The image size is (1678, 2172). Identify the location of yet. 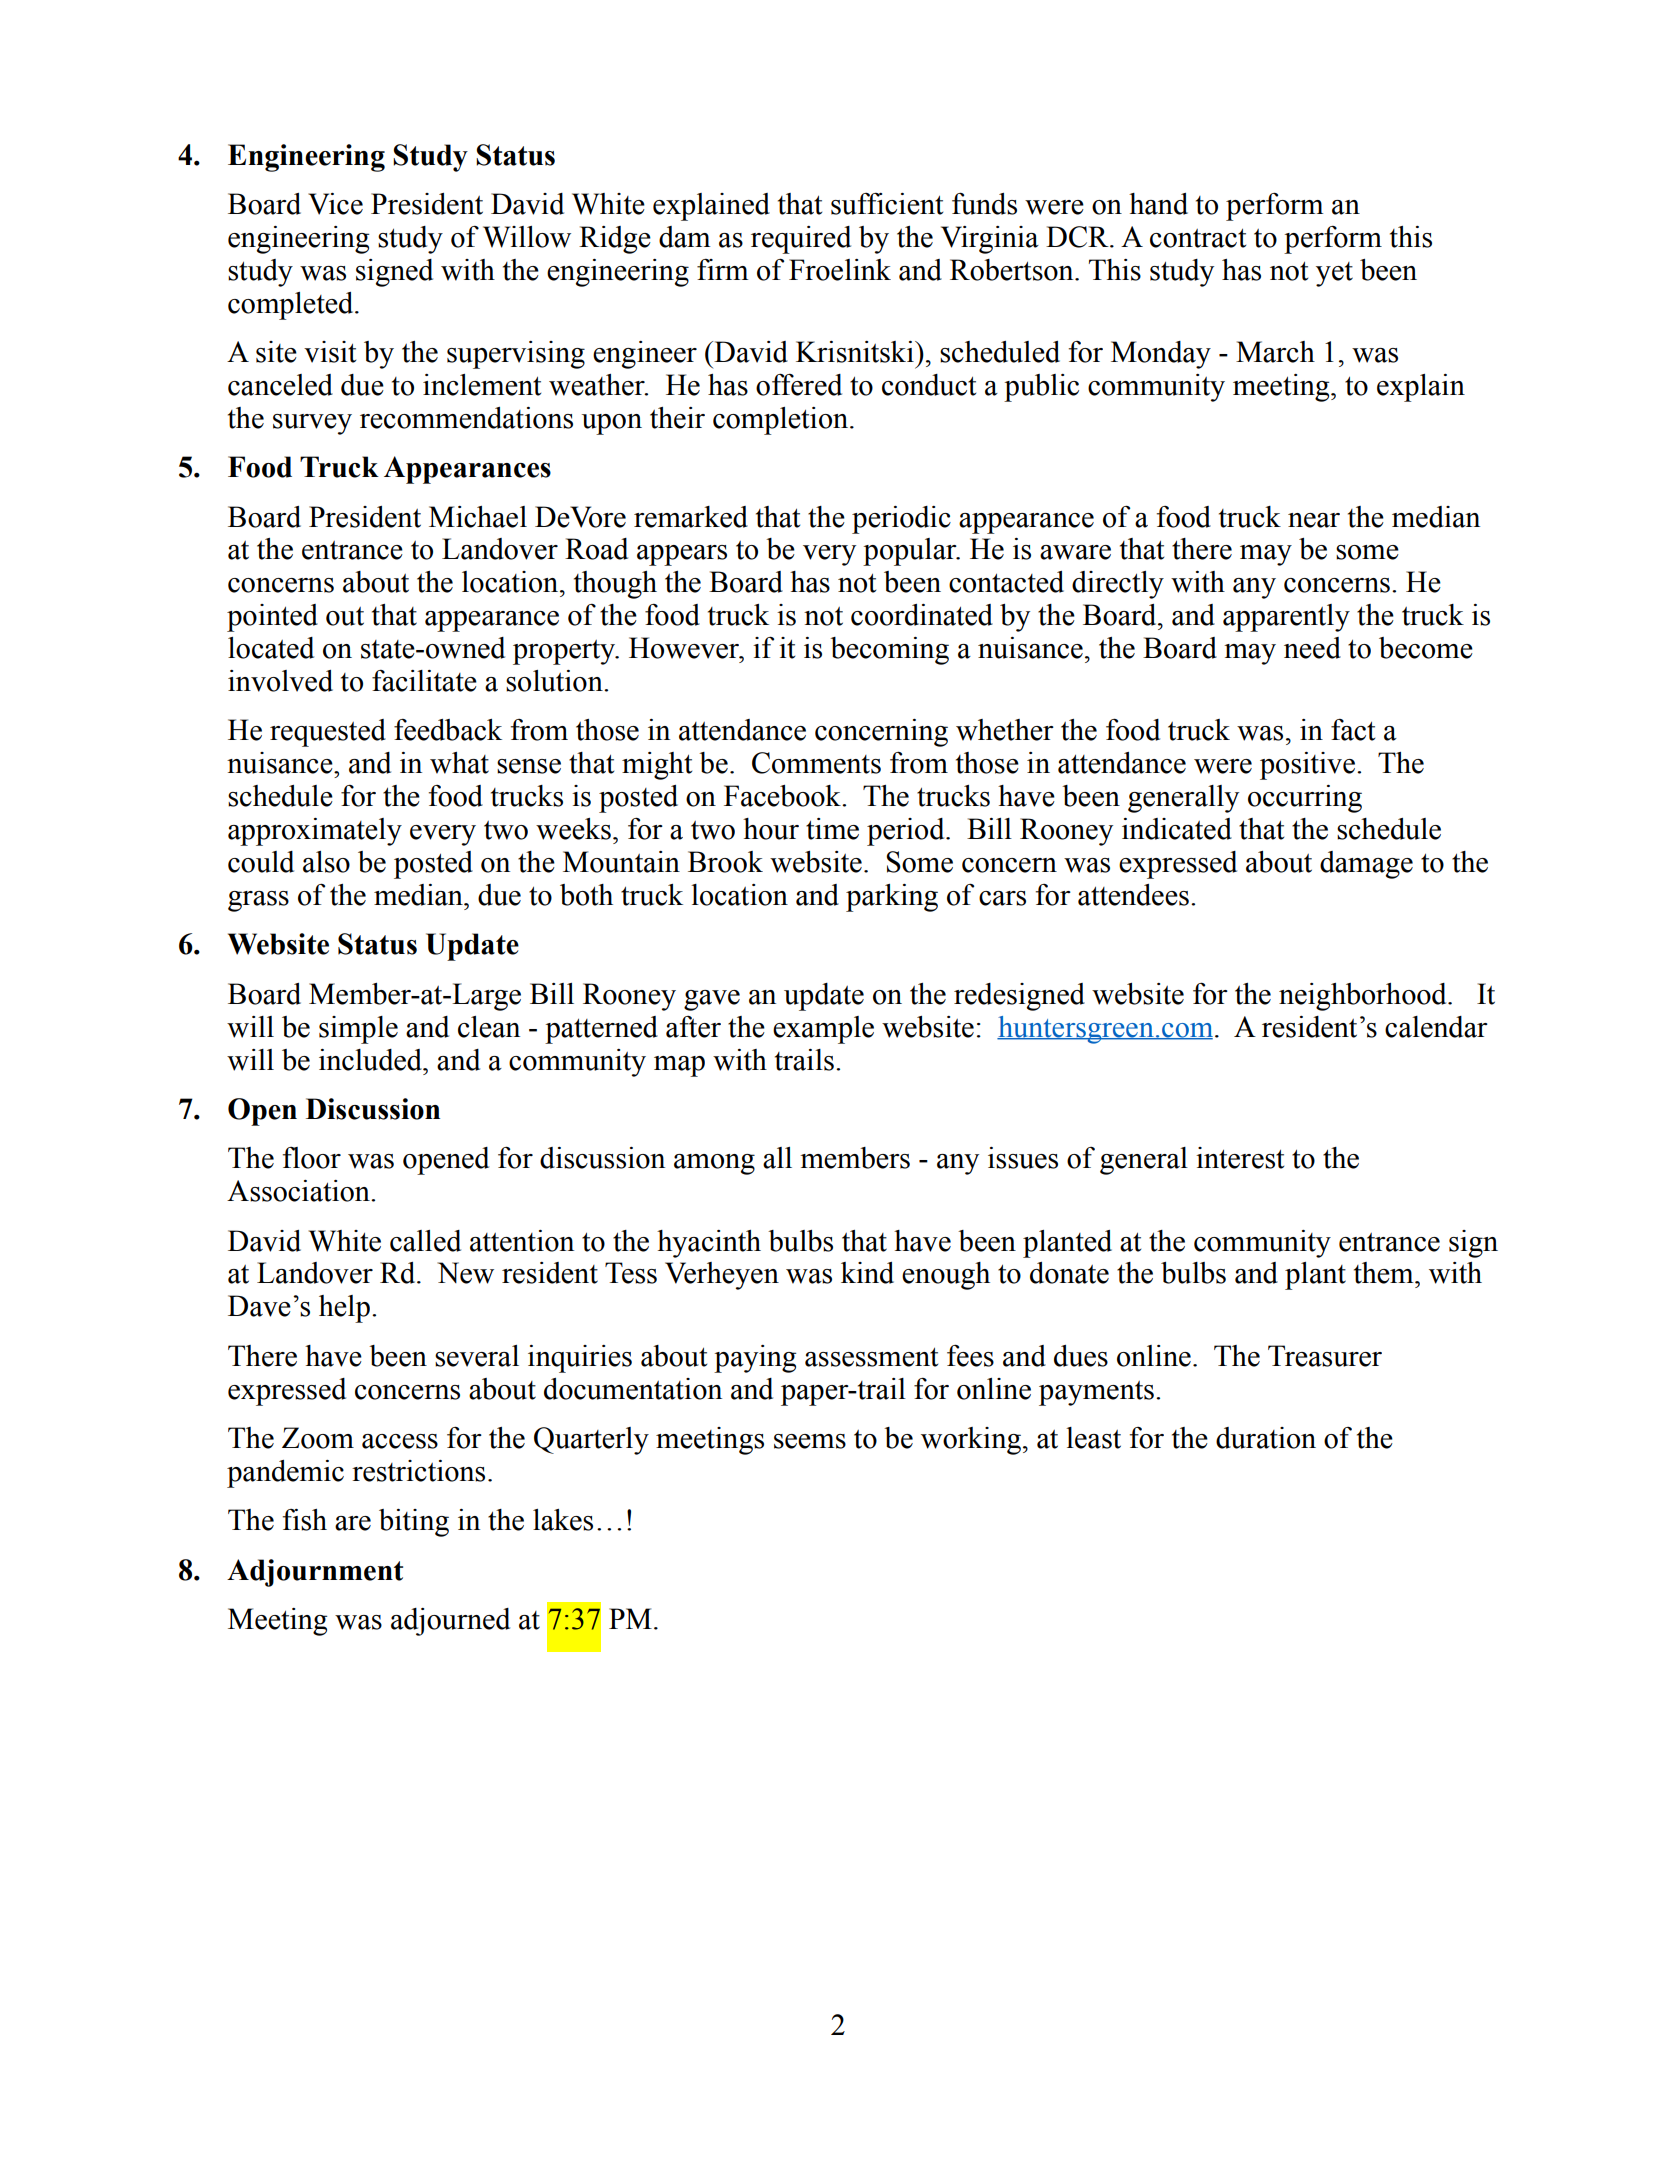
(1334, 274).
